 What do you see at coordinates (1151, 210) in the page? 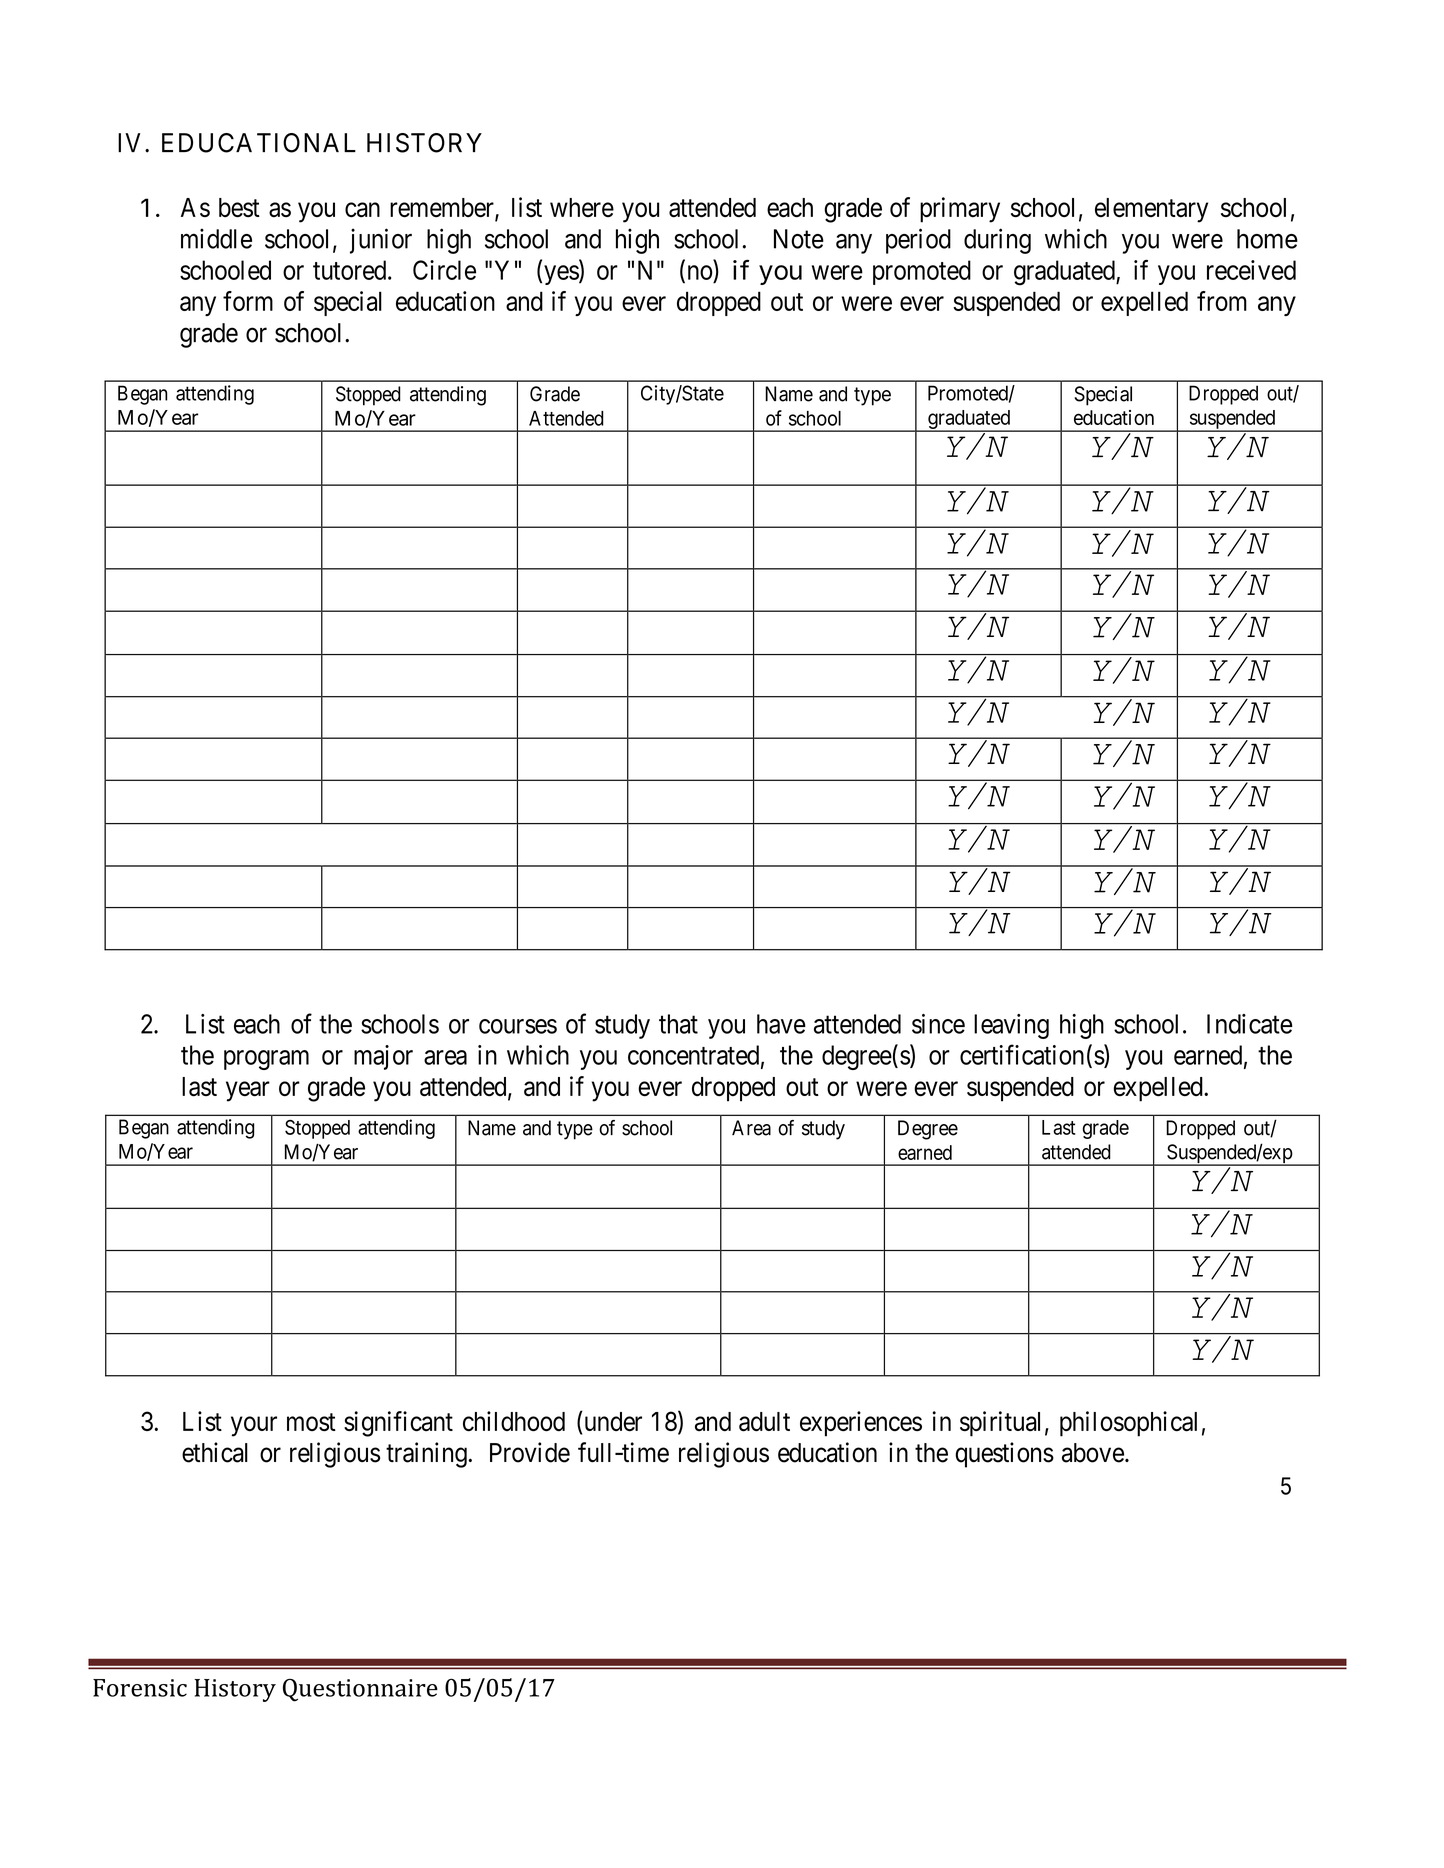
I see `elementary` at bounding box center [1151, 210].
